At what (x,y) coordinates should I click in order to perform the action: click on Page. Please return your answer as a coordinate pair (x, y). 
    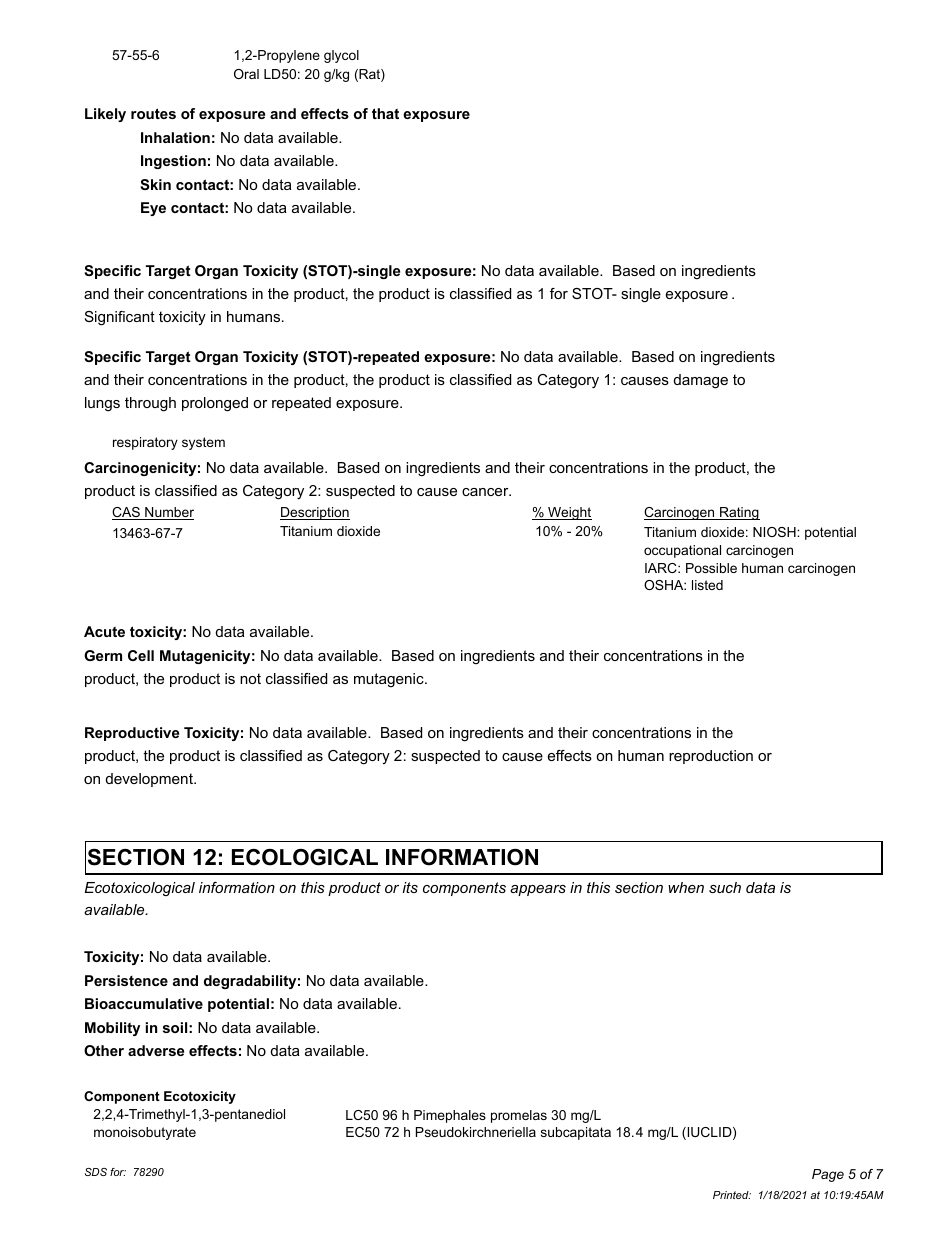
    Looking at the image, I should click on (828, 1175).
